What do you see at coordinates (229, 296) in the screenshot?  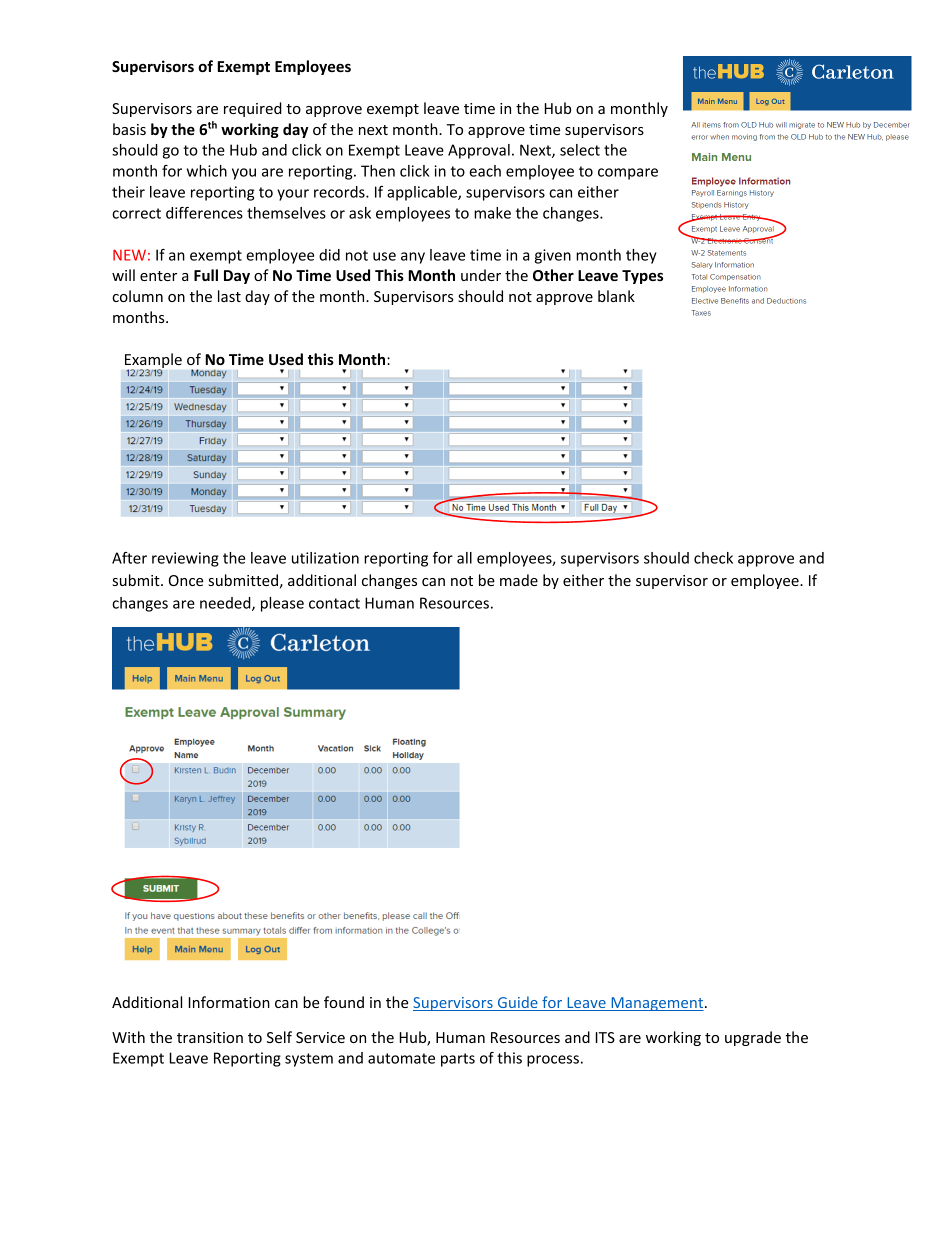 I see `last` at bounding box center [229, 296].
